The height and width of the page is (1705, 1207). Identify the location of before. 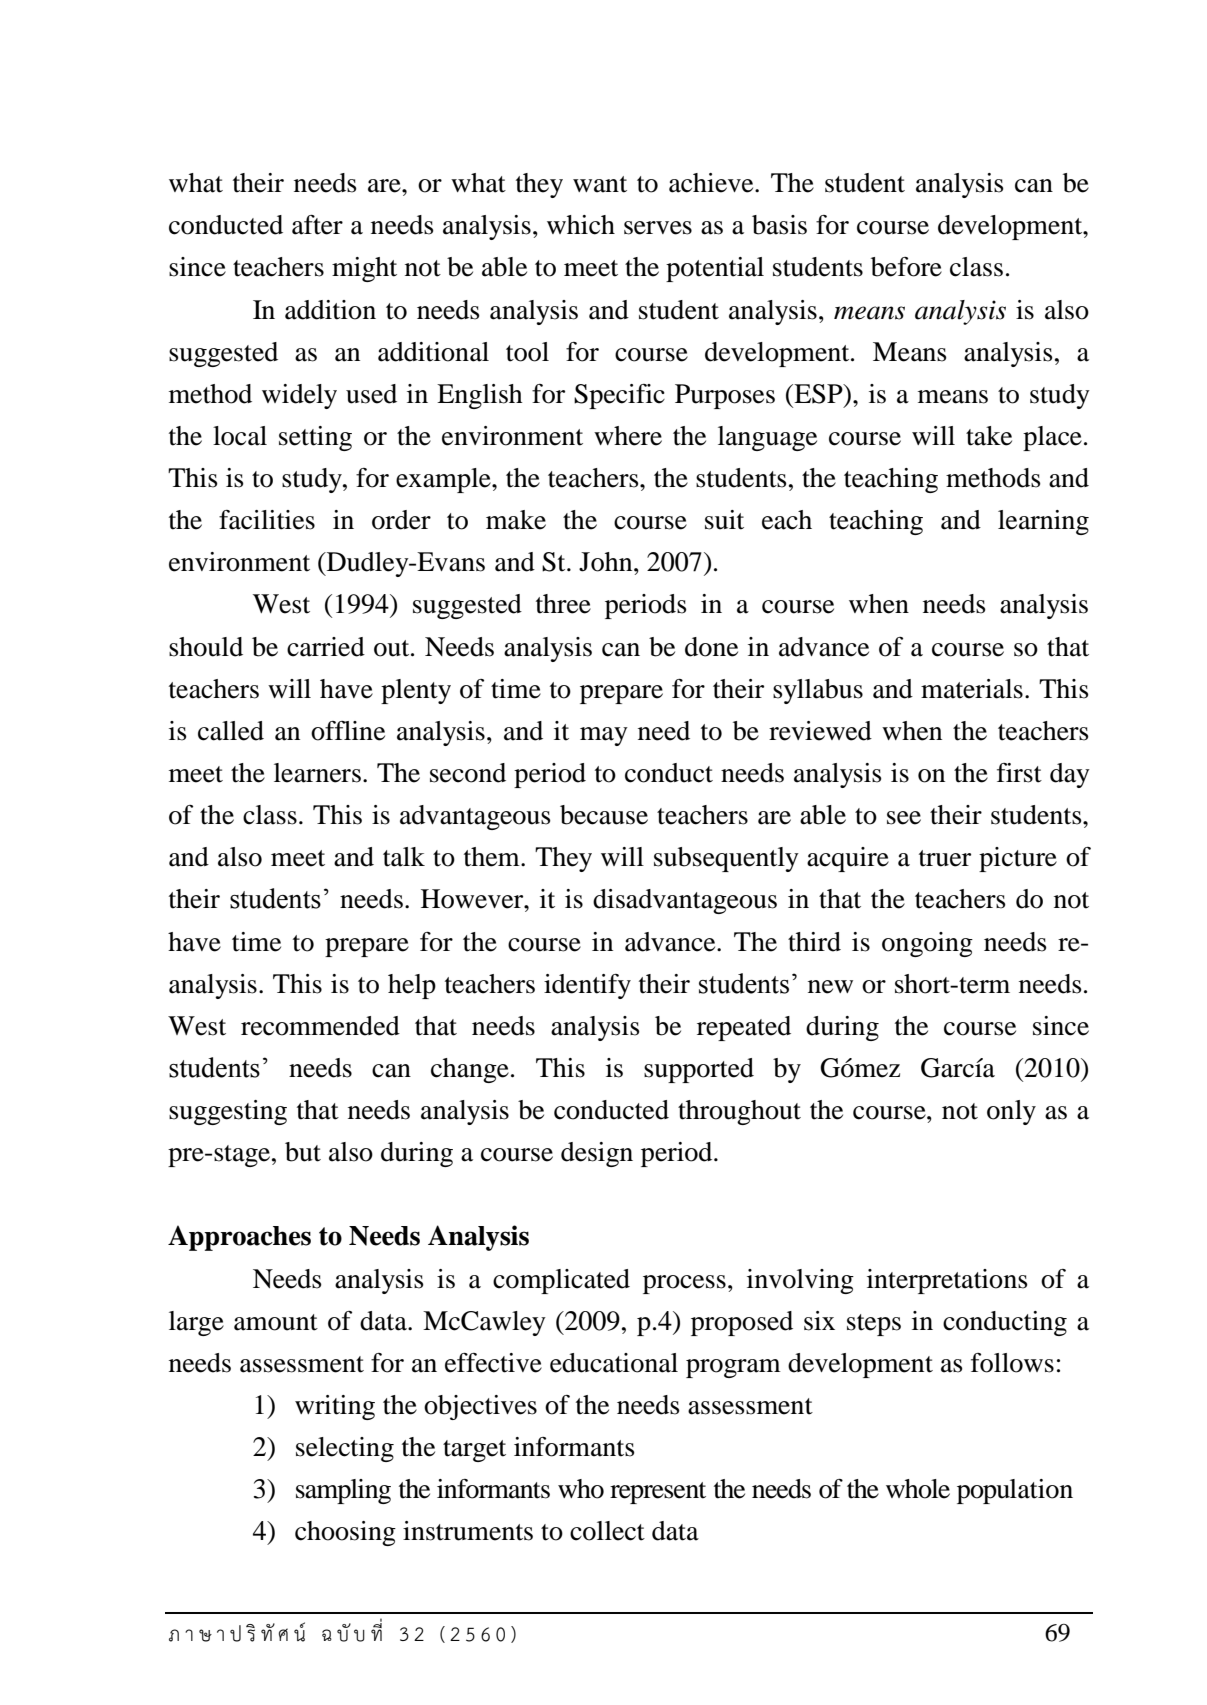
(906, 267).
